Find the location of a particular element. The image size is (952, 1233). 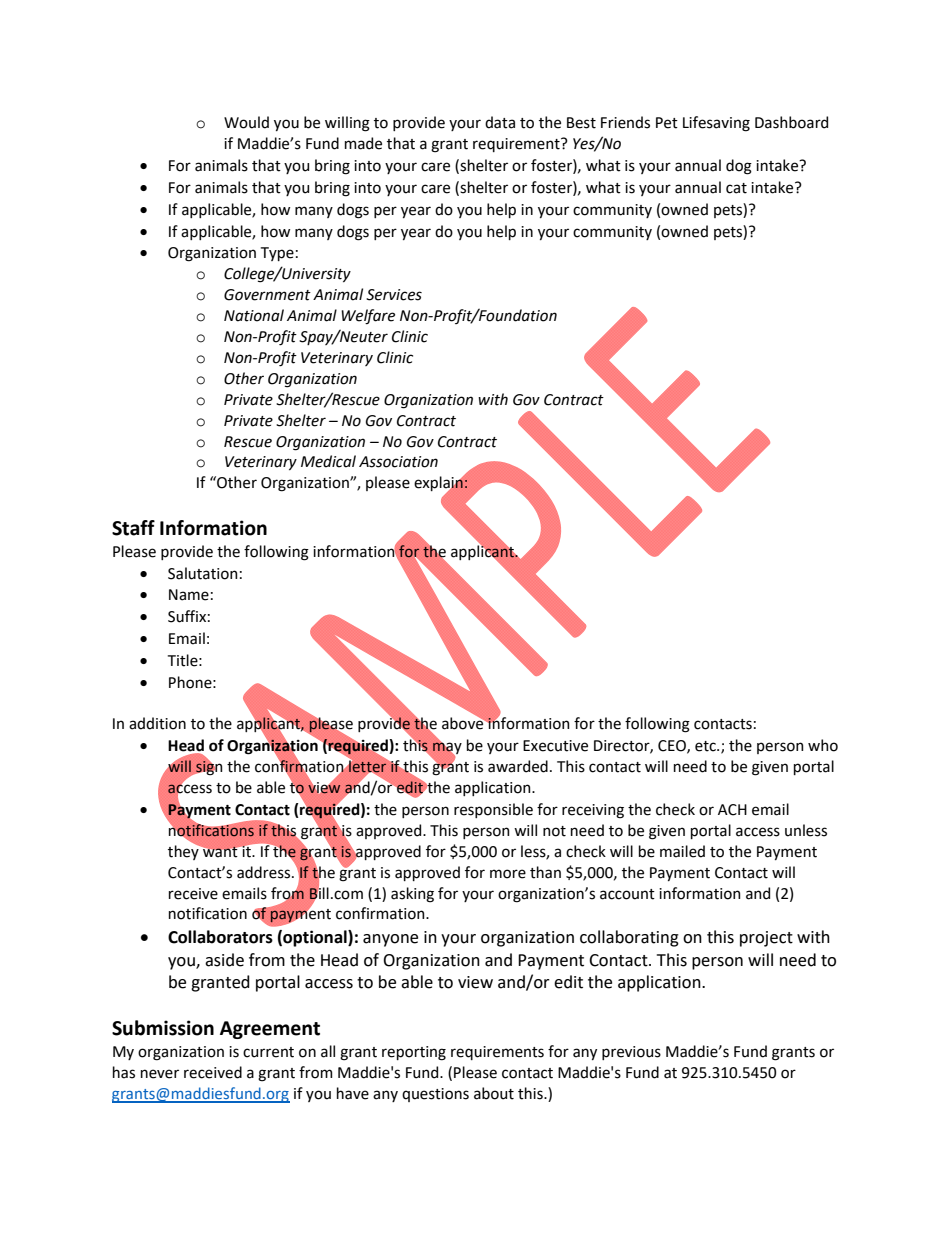

data is located at coordinates (500, 122).
